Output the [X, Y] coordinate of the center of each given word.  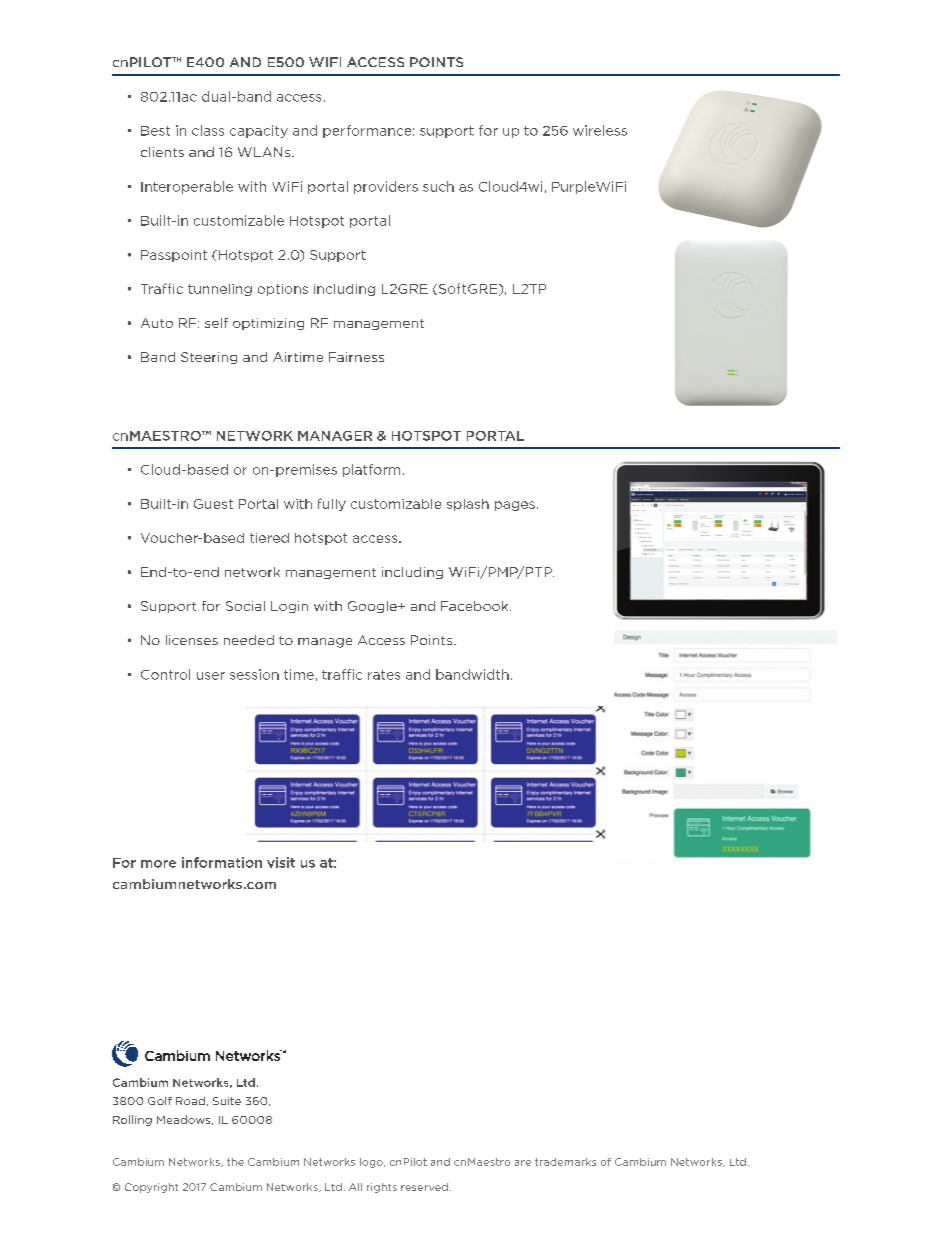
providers [386, 187]
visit [281, 862]
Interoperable [187, 187]
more [158, 864]
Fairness [356, 357]
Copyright [151, 1188]
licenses [192, 640]
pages [515, 506]
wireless [600, 130]
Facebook [476, 606]
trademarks [565, 1162]
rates [384, 675]
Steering [209, 358]
